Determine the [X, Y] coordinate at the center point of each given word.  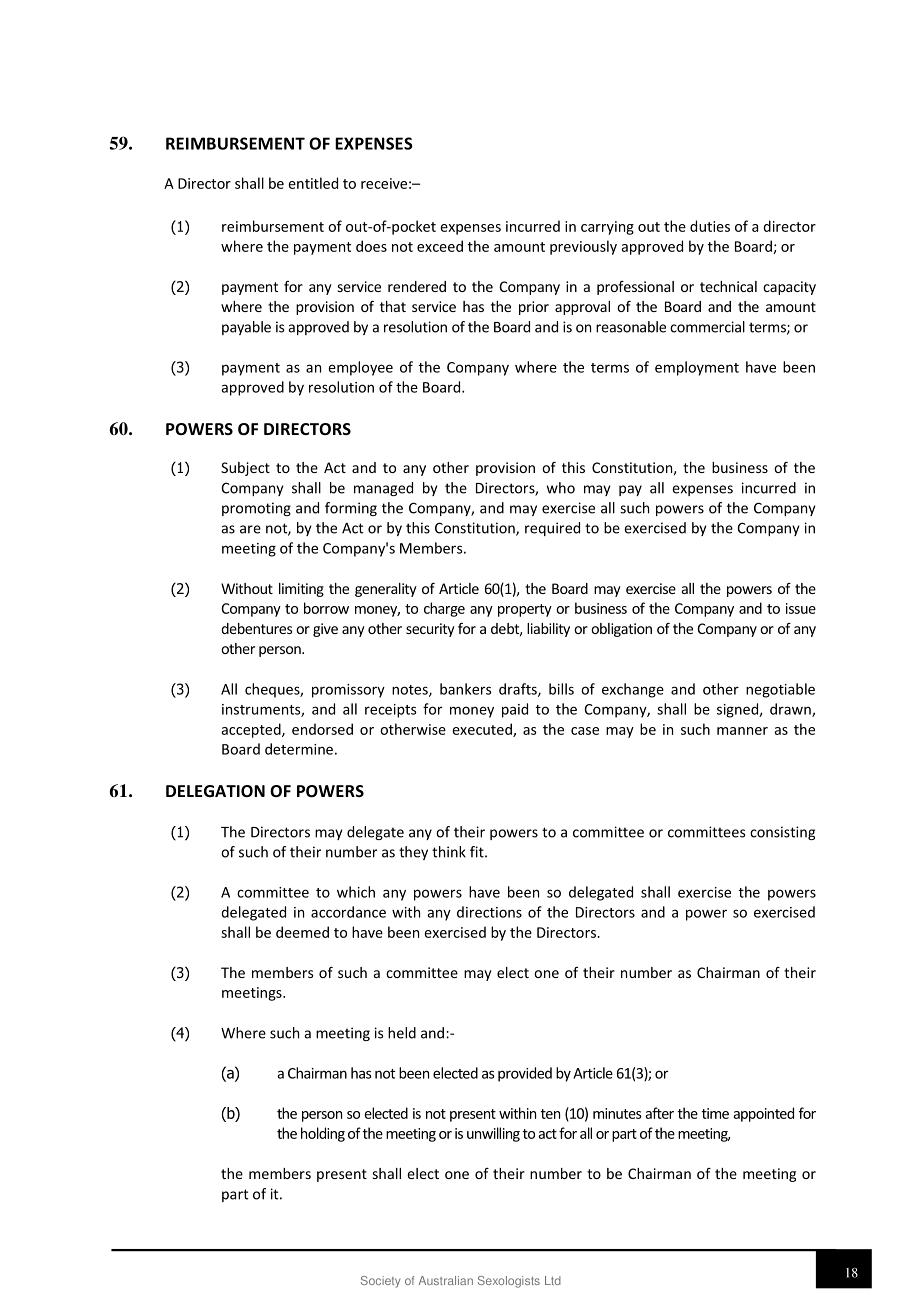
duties [710, 226]
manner [742, 731]
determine [299, 749]
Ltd [553, 1280]
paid [515, 710]
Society [380, 1282]
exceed [440, 246]
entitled [313, 183]
